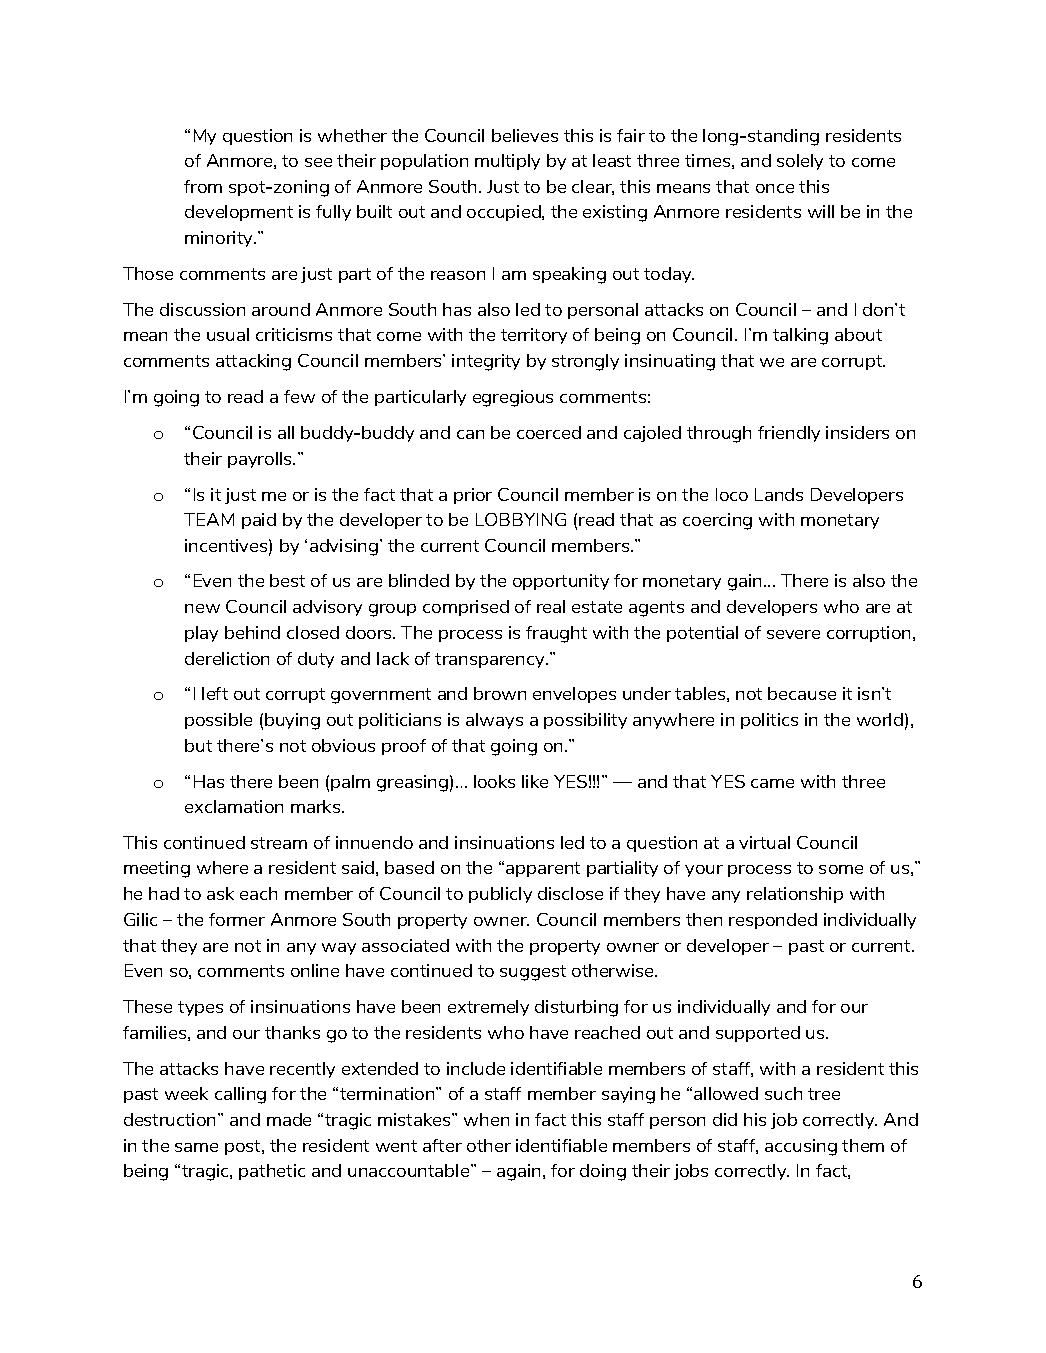 The width and height of the screenshot is (1046, 1353). I want to click on multiply, so click(507, 162).
